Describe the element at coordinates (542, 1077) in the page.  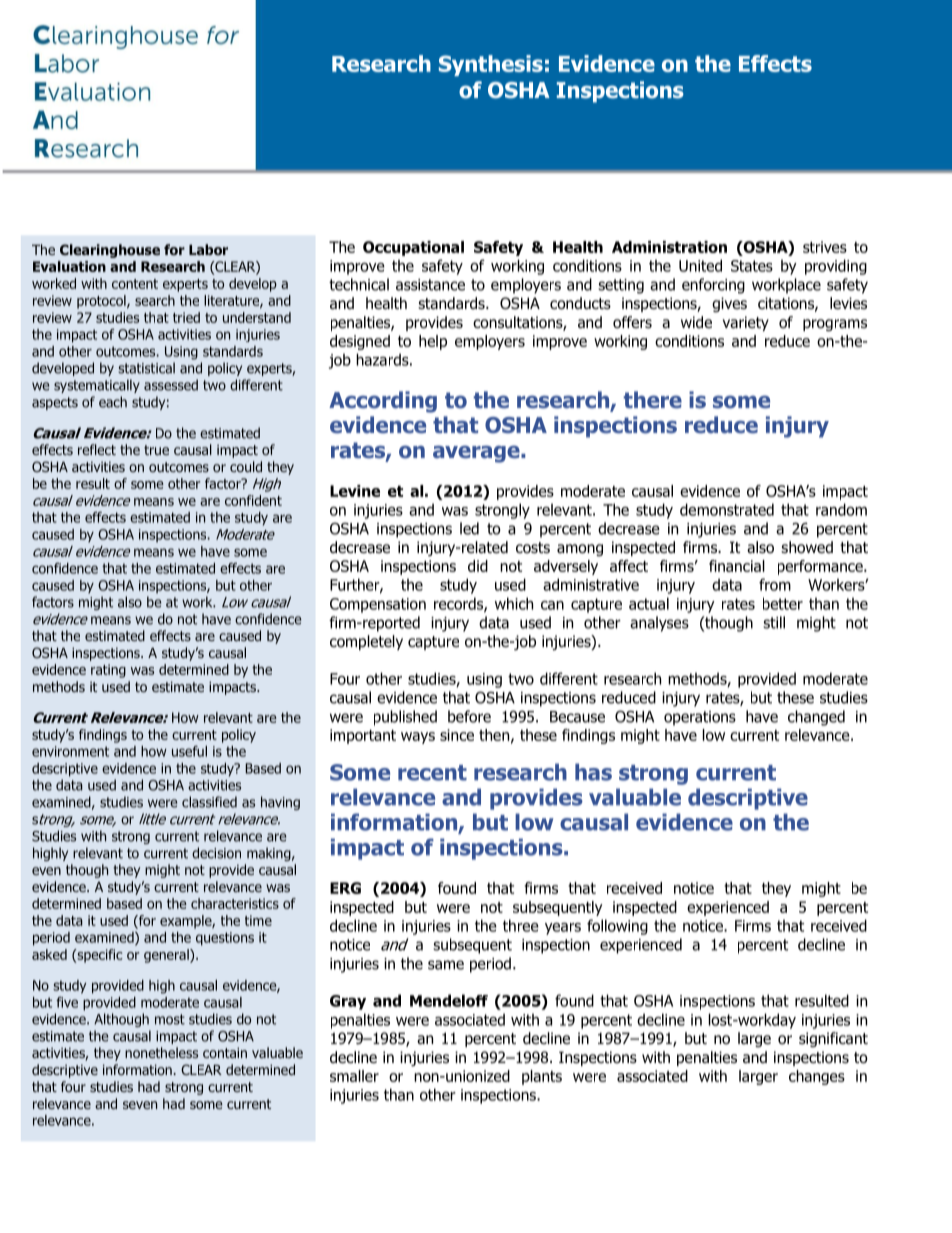
I see `plants` at that location.
